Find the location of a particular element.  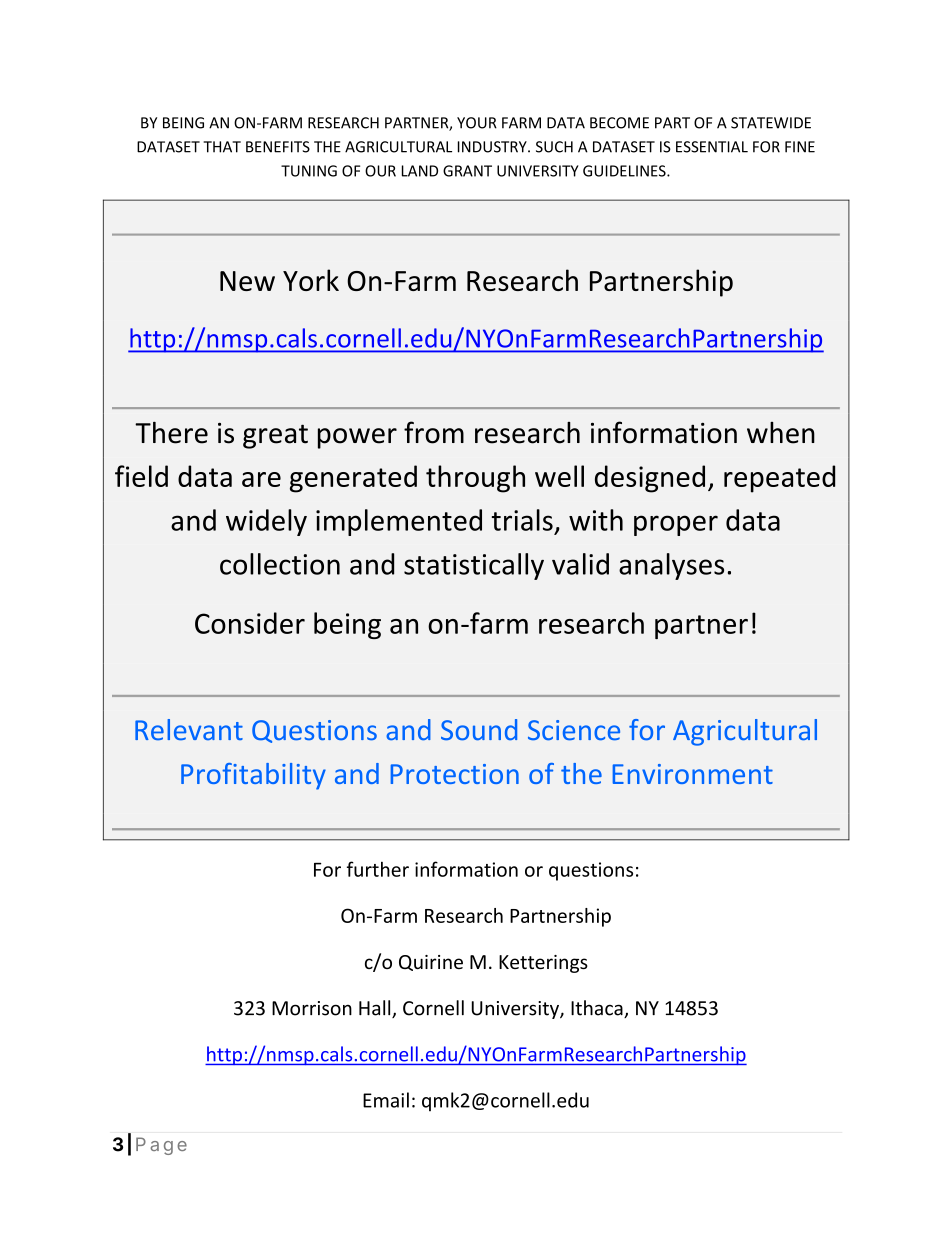

statistically is located at coordinates (474, 566).
